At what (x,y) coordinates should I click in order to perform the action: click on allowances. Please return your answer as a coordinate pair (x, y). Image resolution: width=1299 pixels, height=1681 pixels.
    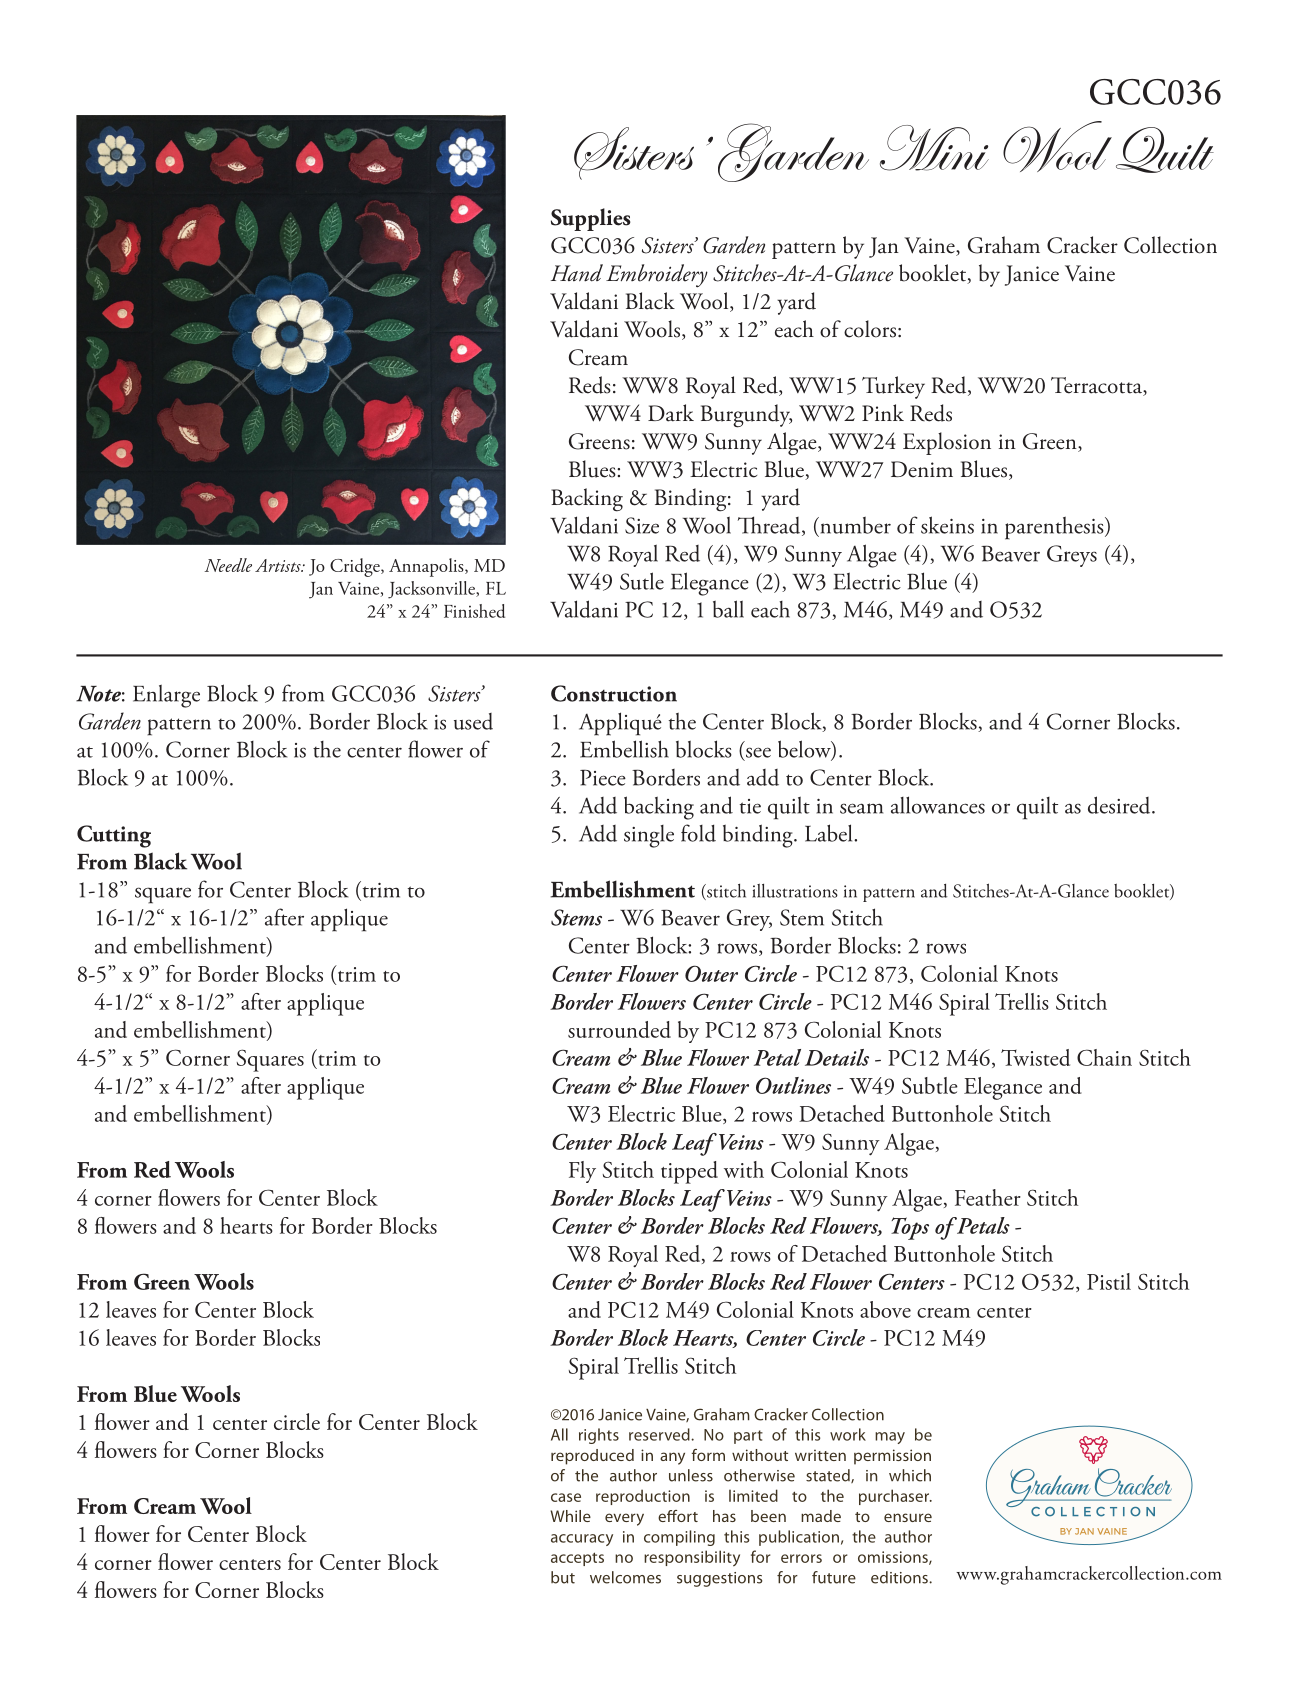
    Looking at the image, I should click on (938, 805).
